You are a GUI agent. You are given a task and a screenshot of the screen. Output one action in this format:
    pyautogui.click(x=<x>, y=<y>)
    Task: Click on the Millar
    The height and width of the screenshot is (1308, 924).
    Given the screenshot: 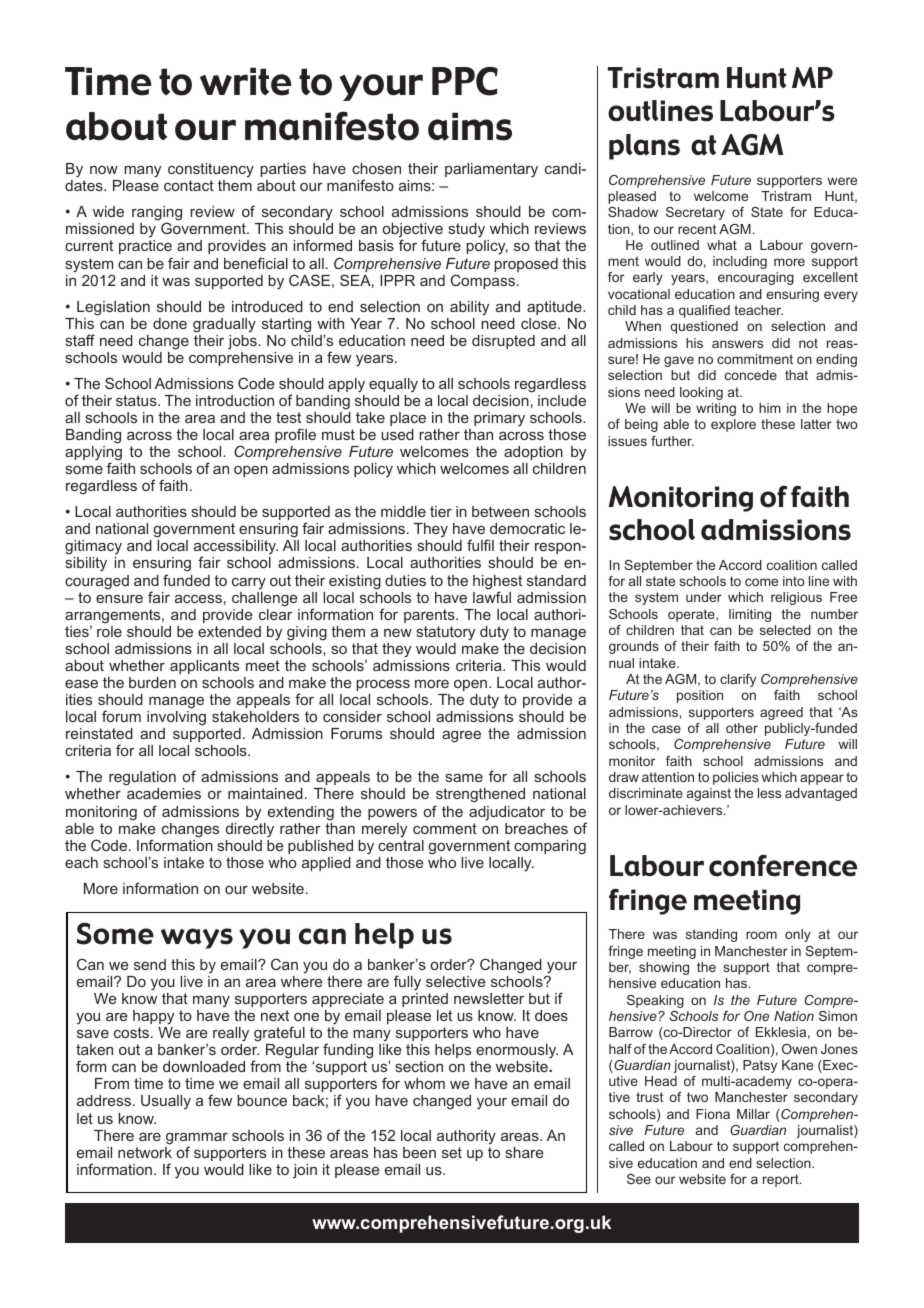 What is the action you would take?
    pyautogui.click(x=753, y=1114)
